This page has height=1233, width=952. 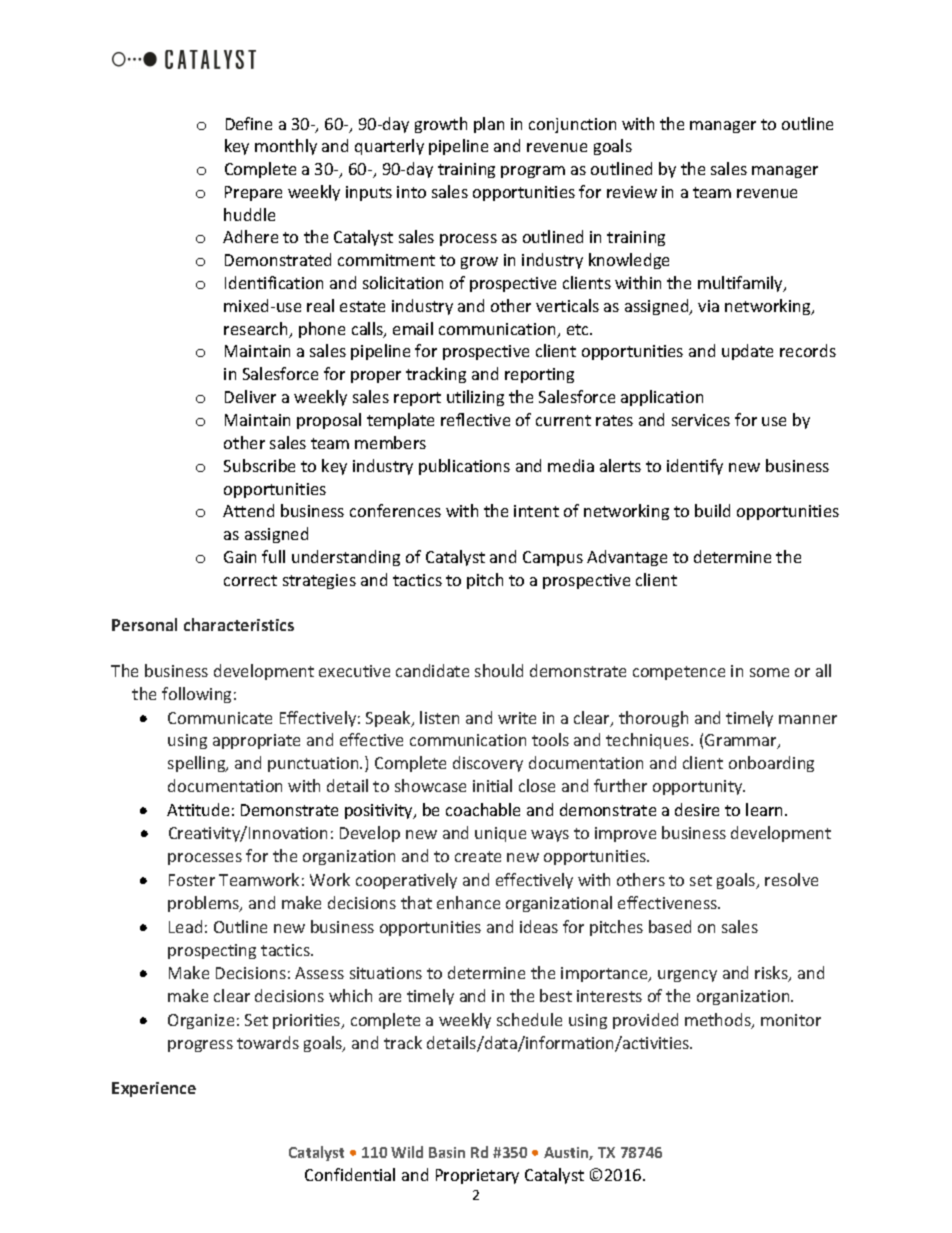 What do you see at coordinates (447, 1152) in the page?
I see `Basin` at bounding box center [447, 1152].
